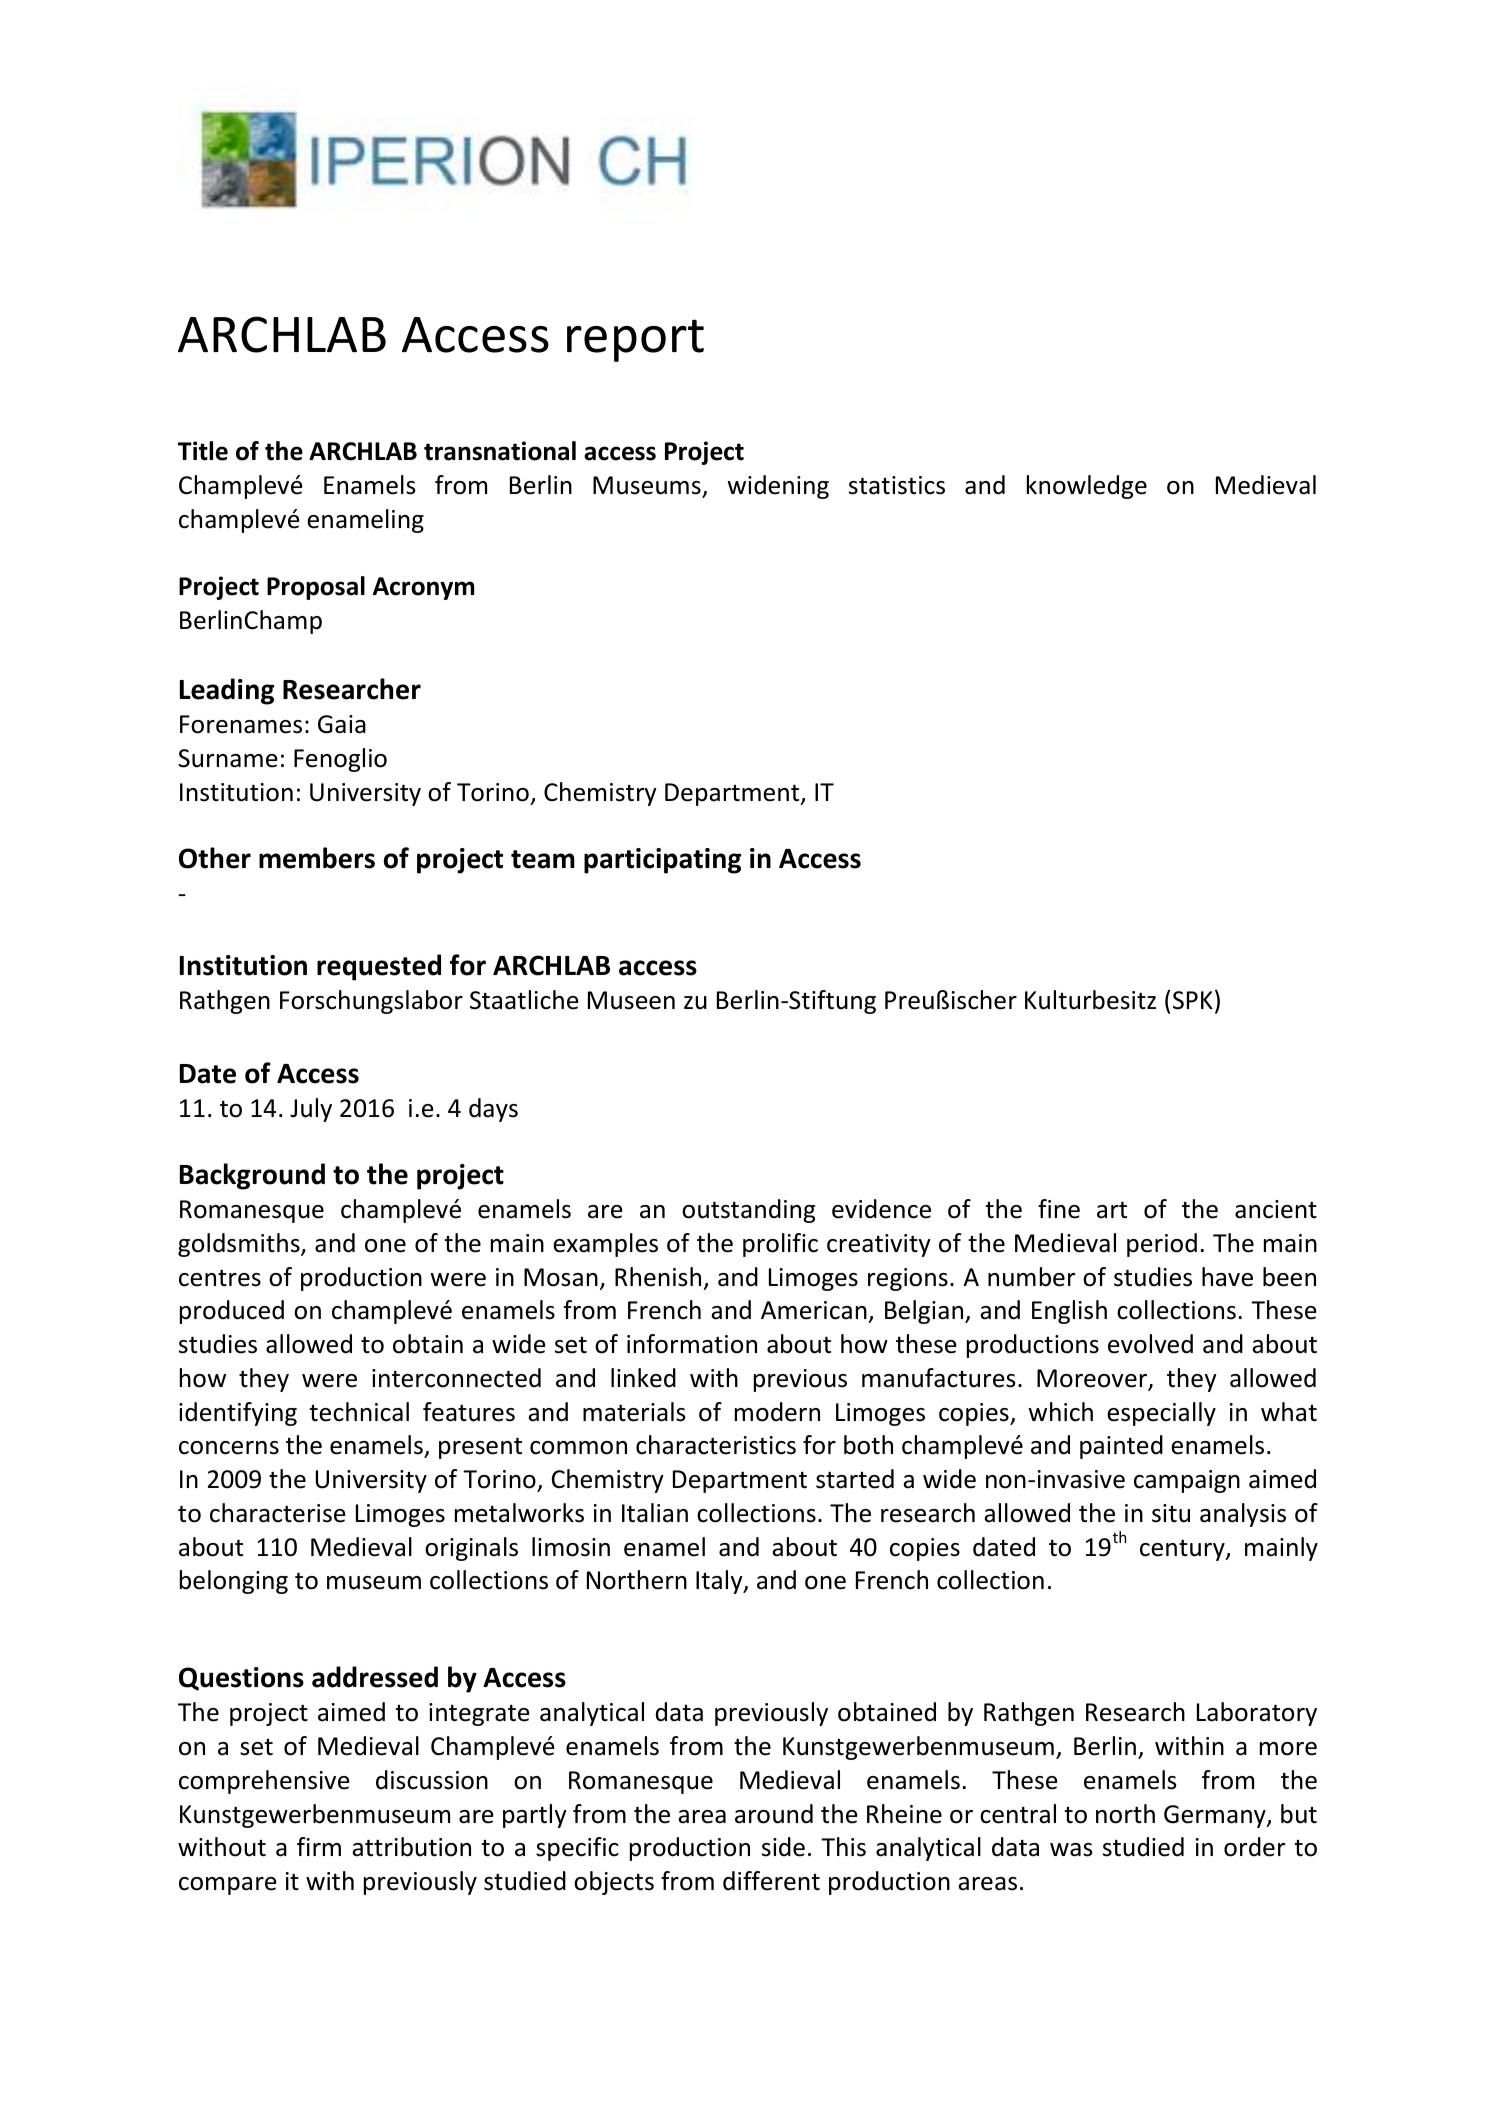 Image resolution: width=1496 pixels, height=2116 pixels. What do you see at coordinates (1059, 1209) in the screenshot?
I see `fine` at bounding box center [1059, 1209].
